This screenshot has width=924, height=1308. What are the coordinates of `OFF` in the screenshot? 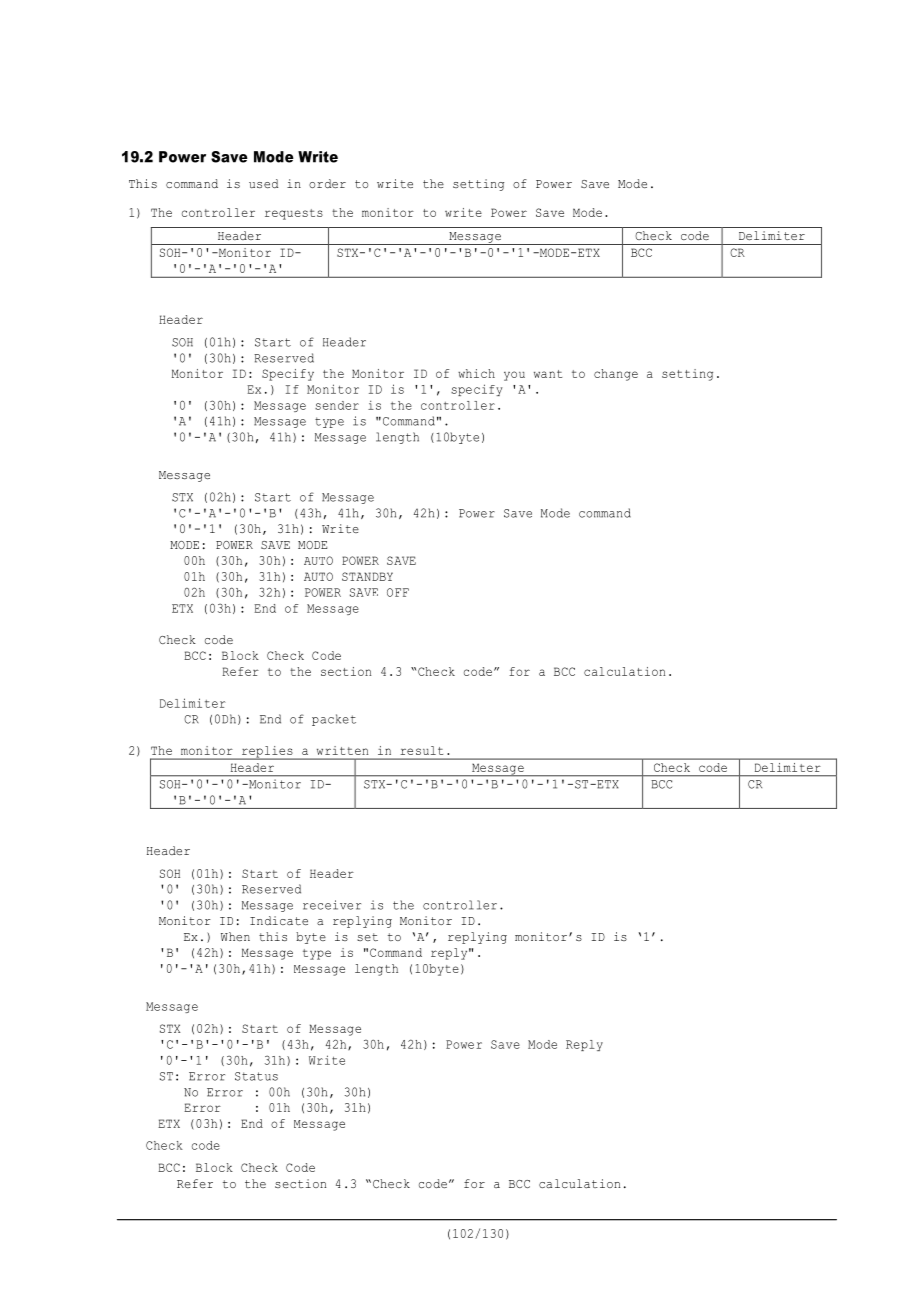 It's located at (398, 592).
